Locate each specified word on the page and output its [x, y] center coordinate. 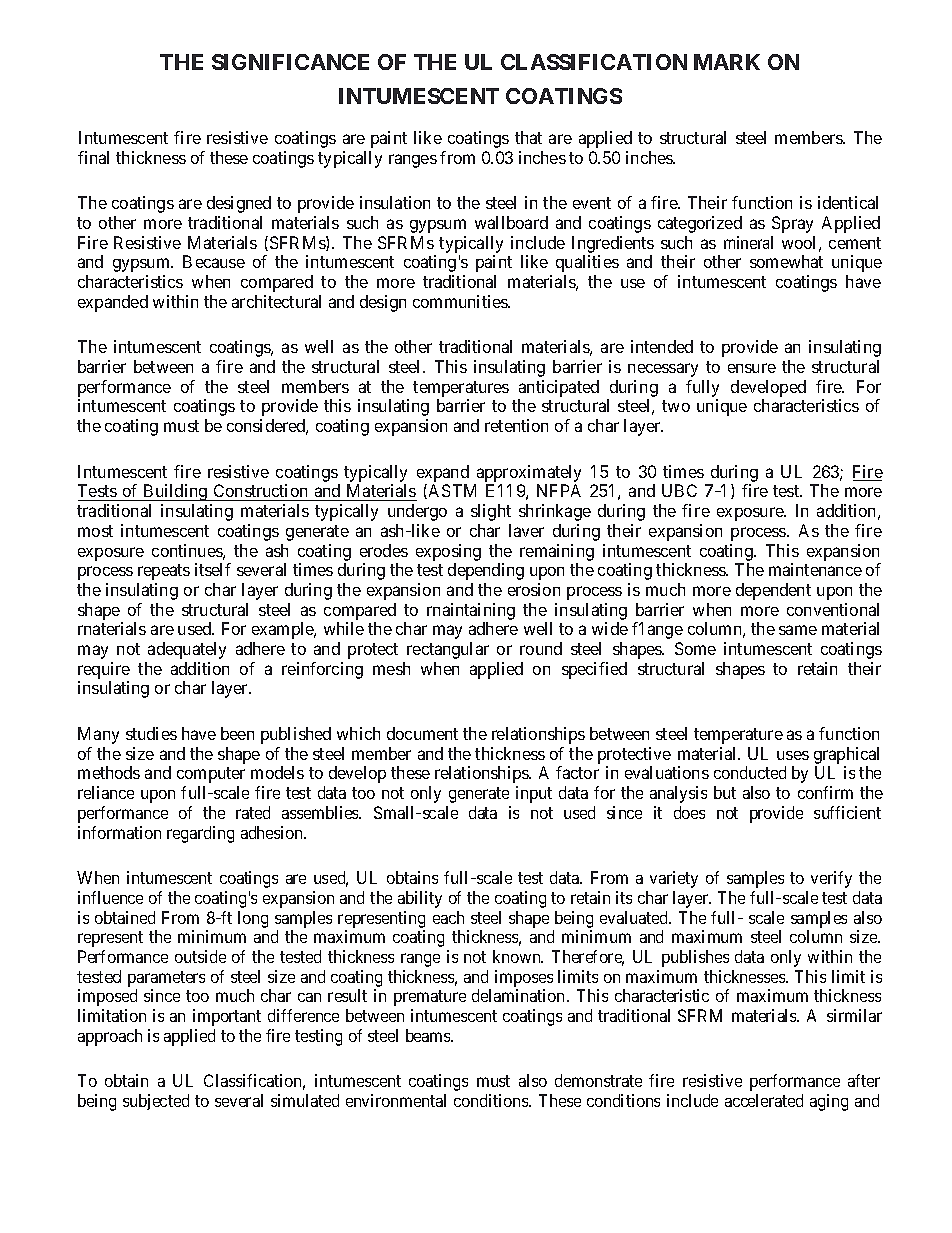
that [528, 137]
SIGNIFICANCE [290, 62]
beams [429, 1035]
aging [829, 1102]
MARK [727, 62]
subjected [156, 1102]
